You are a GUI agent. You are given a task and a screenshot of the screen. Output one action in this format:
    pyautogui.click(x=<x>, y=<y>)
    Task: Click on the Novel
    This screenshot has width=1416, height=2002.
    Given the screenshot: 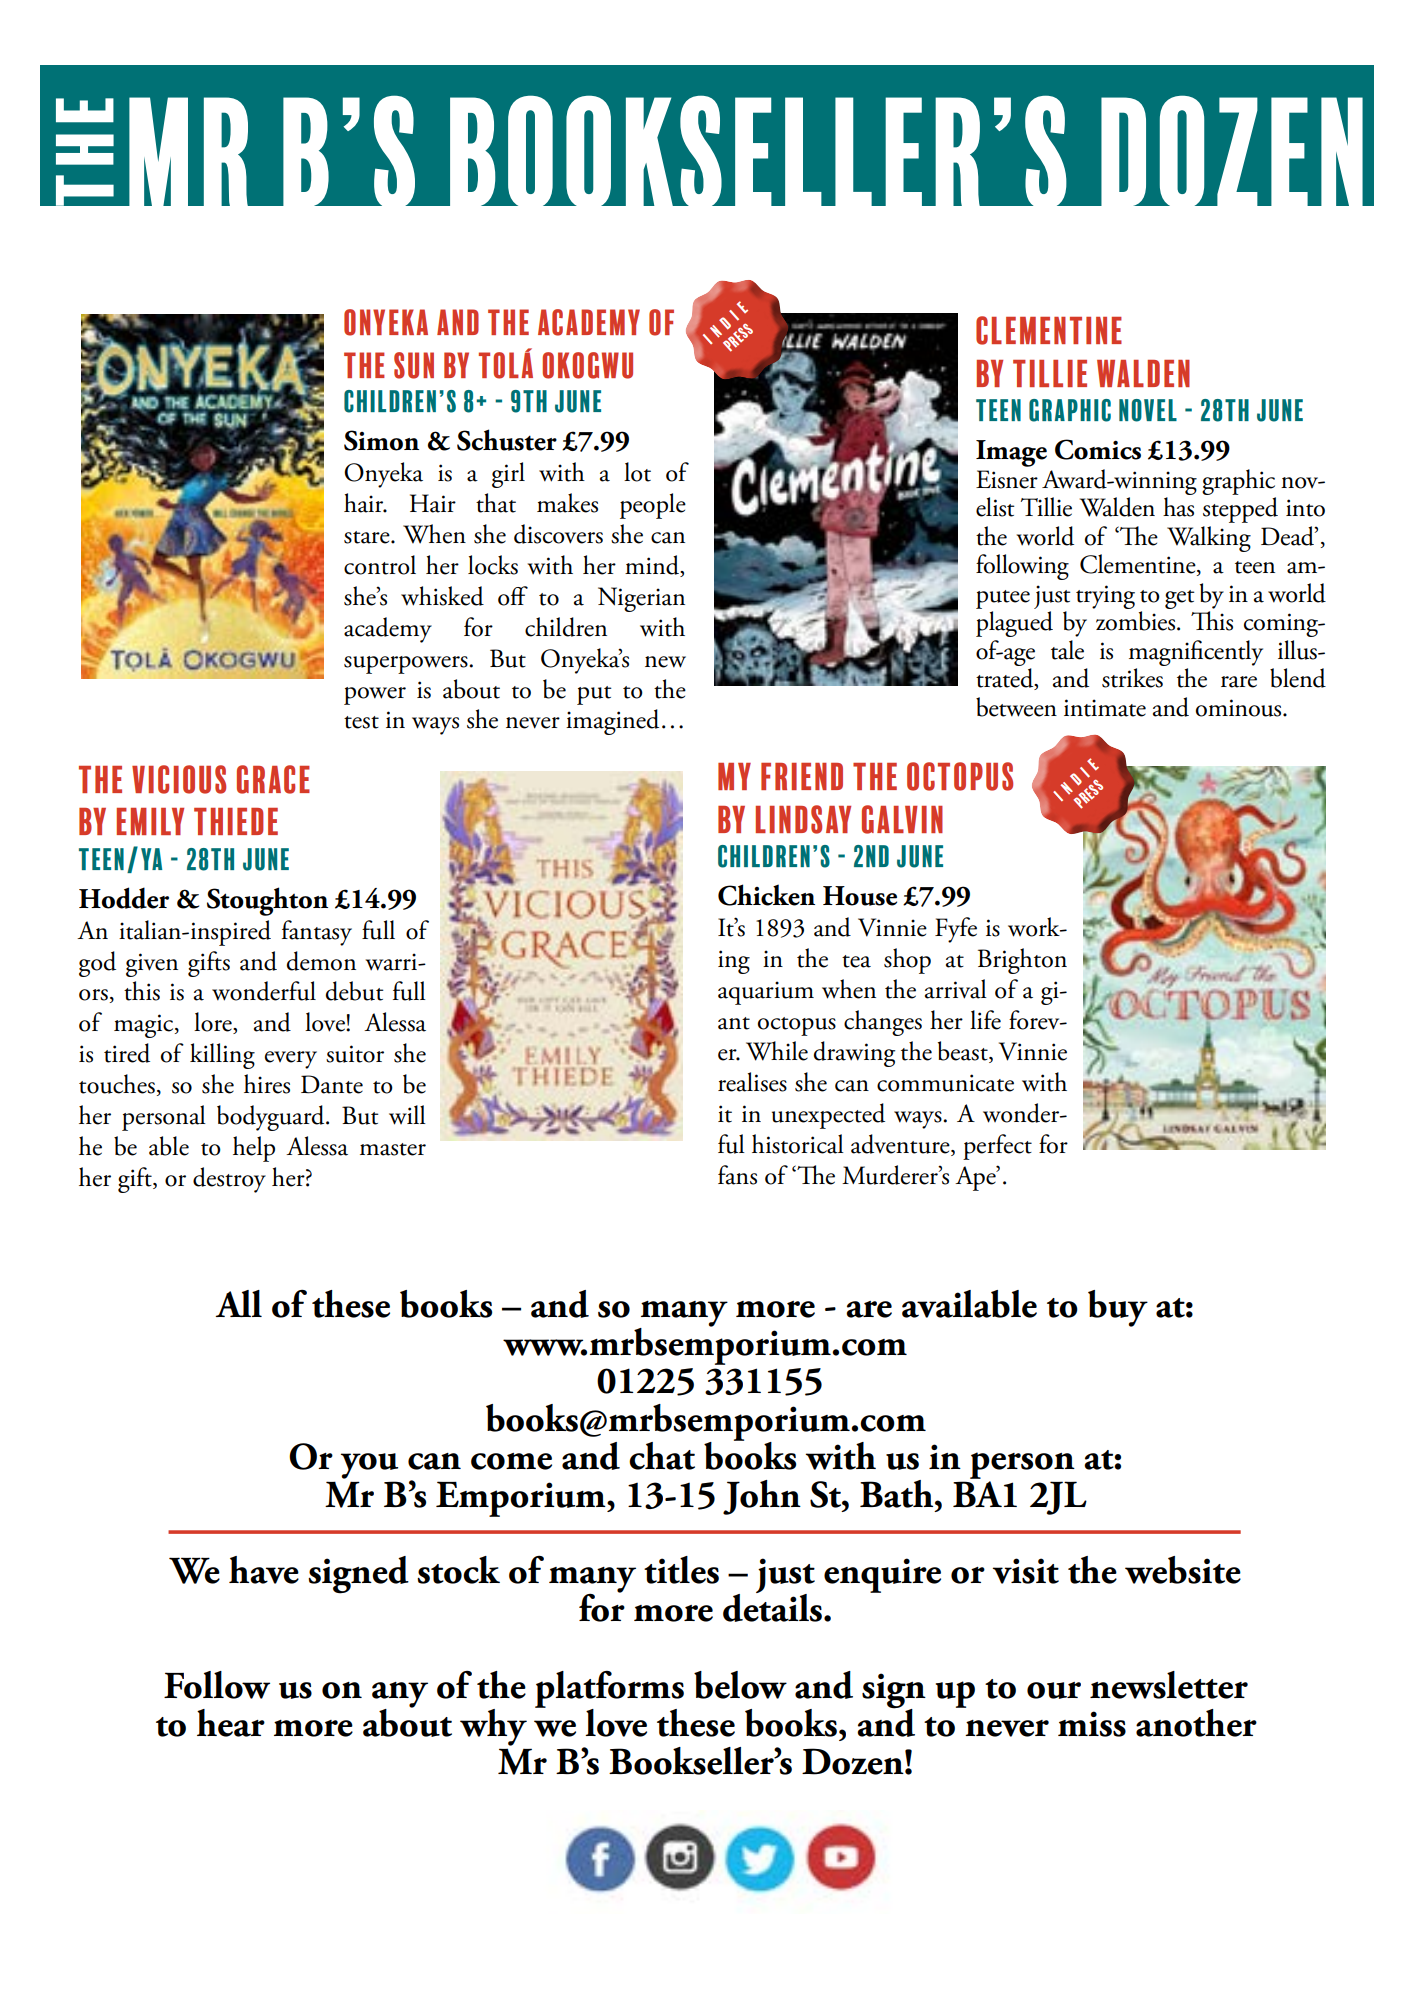 What is the action you would take?
    pyautogui.click(x=1148, y=410)
